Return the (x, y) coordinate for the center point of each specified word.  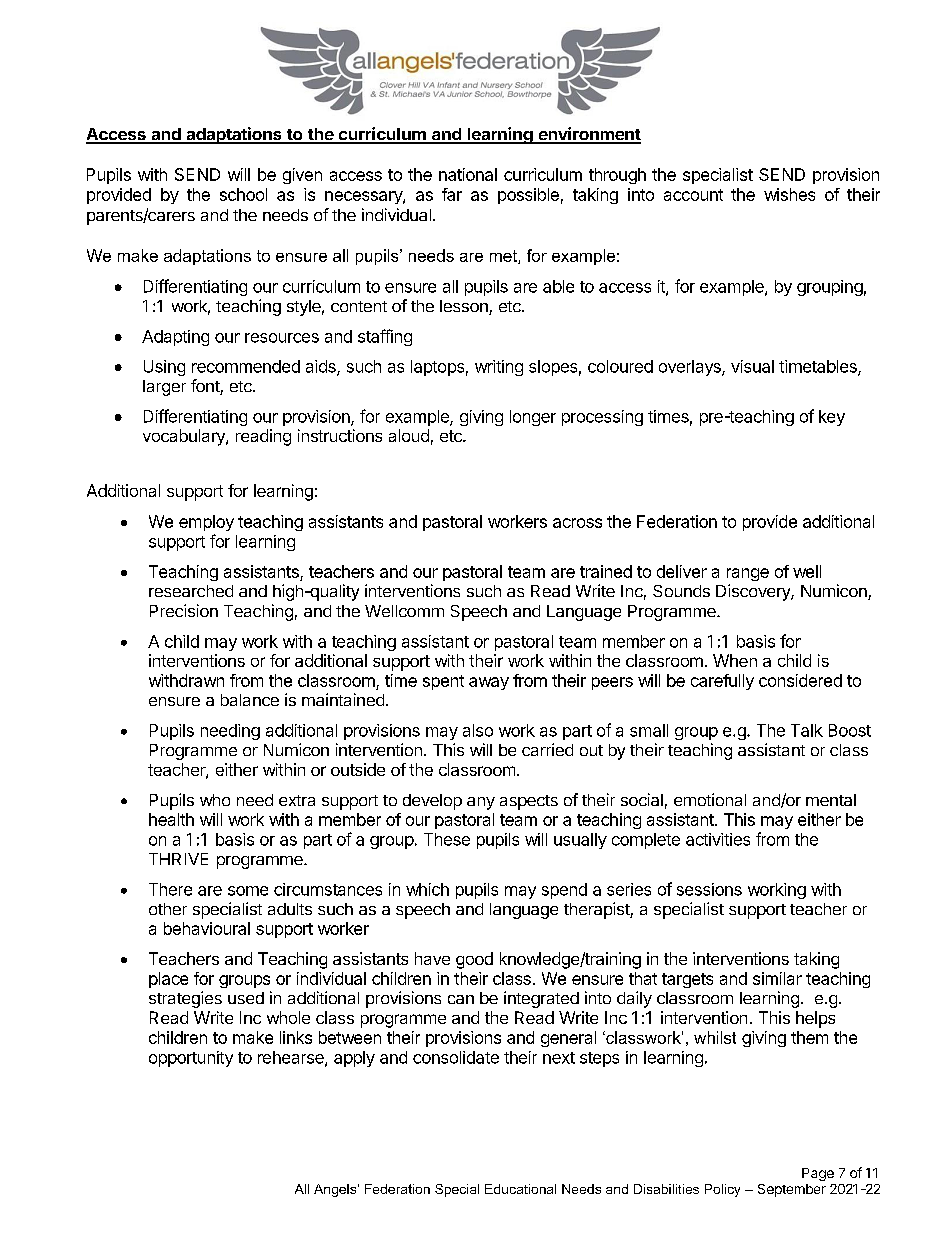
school (243, 194)
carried (547, 749)
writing (499, 368)
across (577, 523)
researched (191, 591)
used (246, 998)
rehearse (292, 1058)
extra (297, 800)
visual (752, 366)
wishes (789, 194)
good (474, 960)
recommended (246, 366)
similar (777, 978)
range (748, 574)
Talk (807, 730)
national (468, 174)
